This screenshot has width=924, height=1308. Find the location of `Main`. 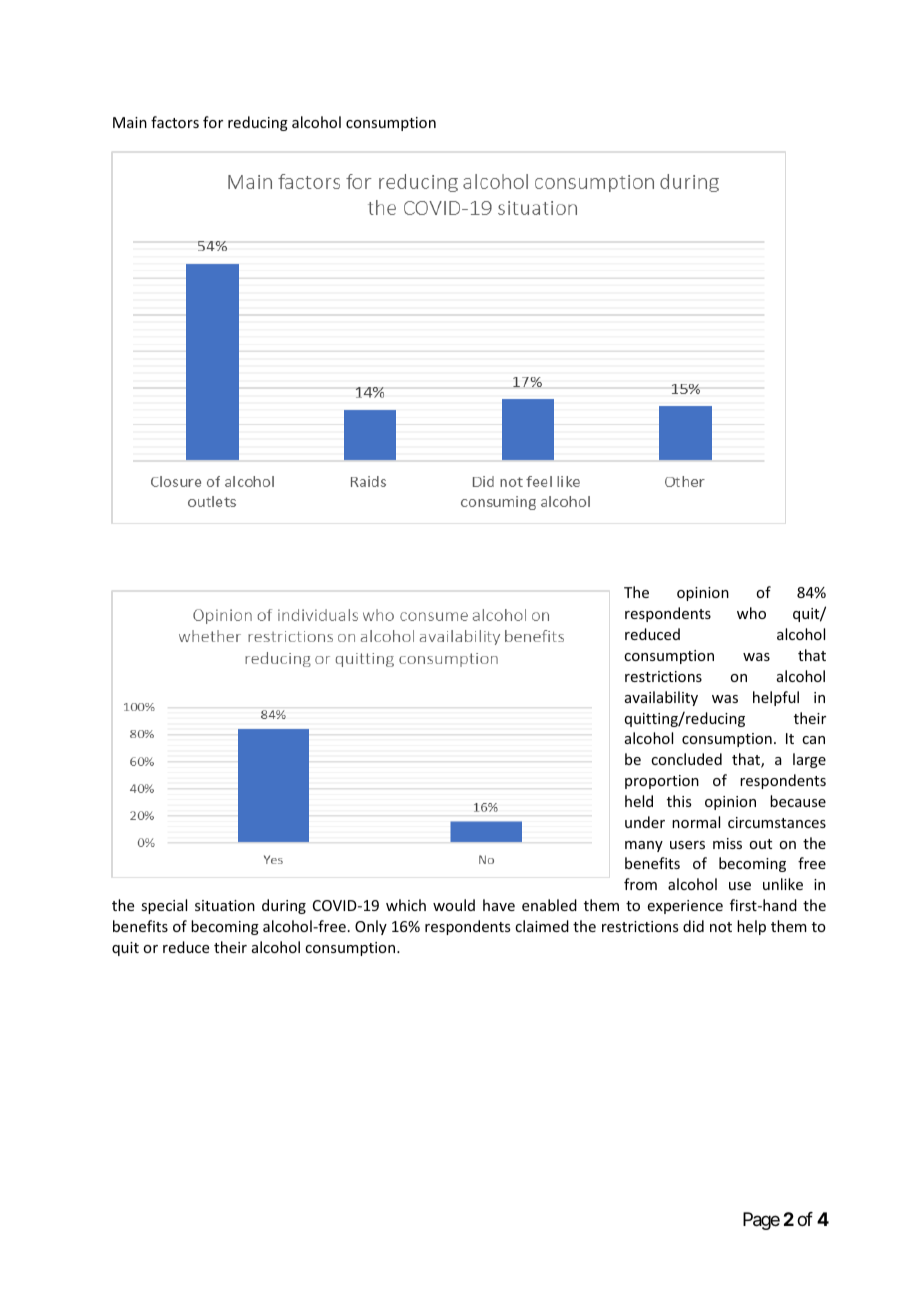

Main is located at coordinates (130, 122).
